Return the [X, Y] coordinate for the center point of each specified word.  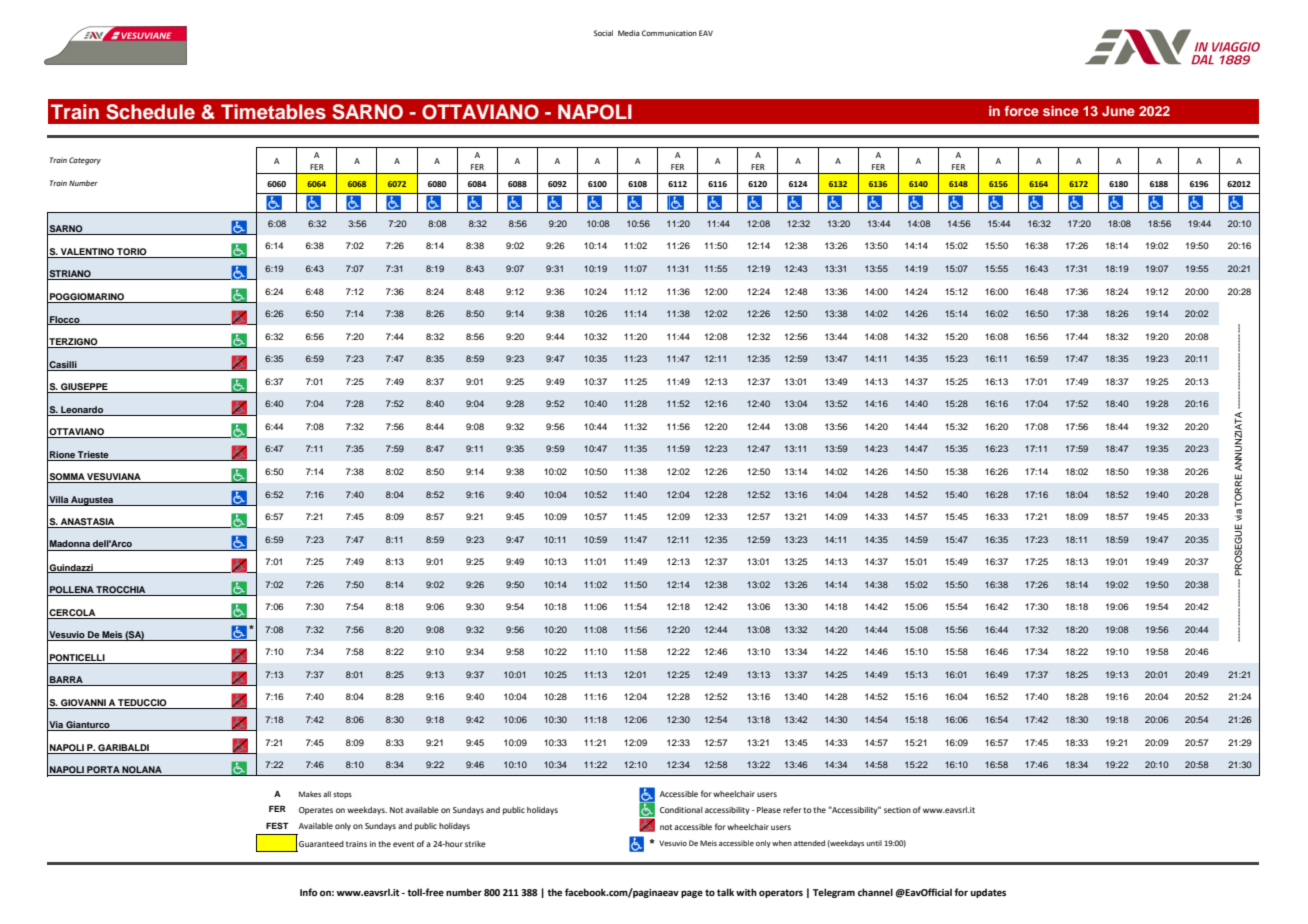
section [897, 810]
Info [309, 892]
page [692, 894]
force [1021, 111]
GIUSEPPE [84, 388]
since [1061, 111]
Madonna [70, 543]
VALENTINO [87, 253]
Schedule [150, 112]
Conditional [681, 810]
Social [603, 33]
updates [988, 893]
